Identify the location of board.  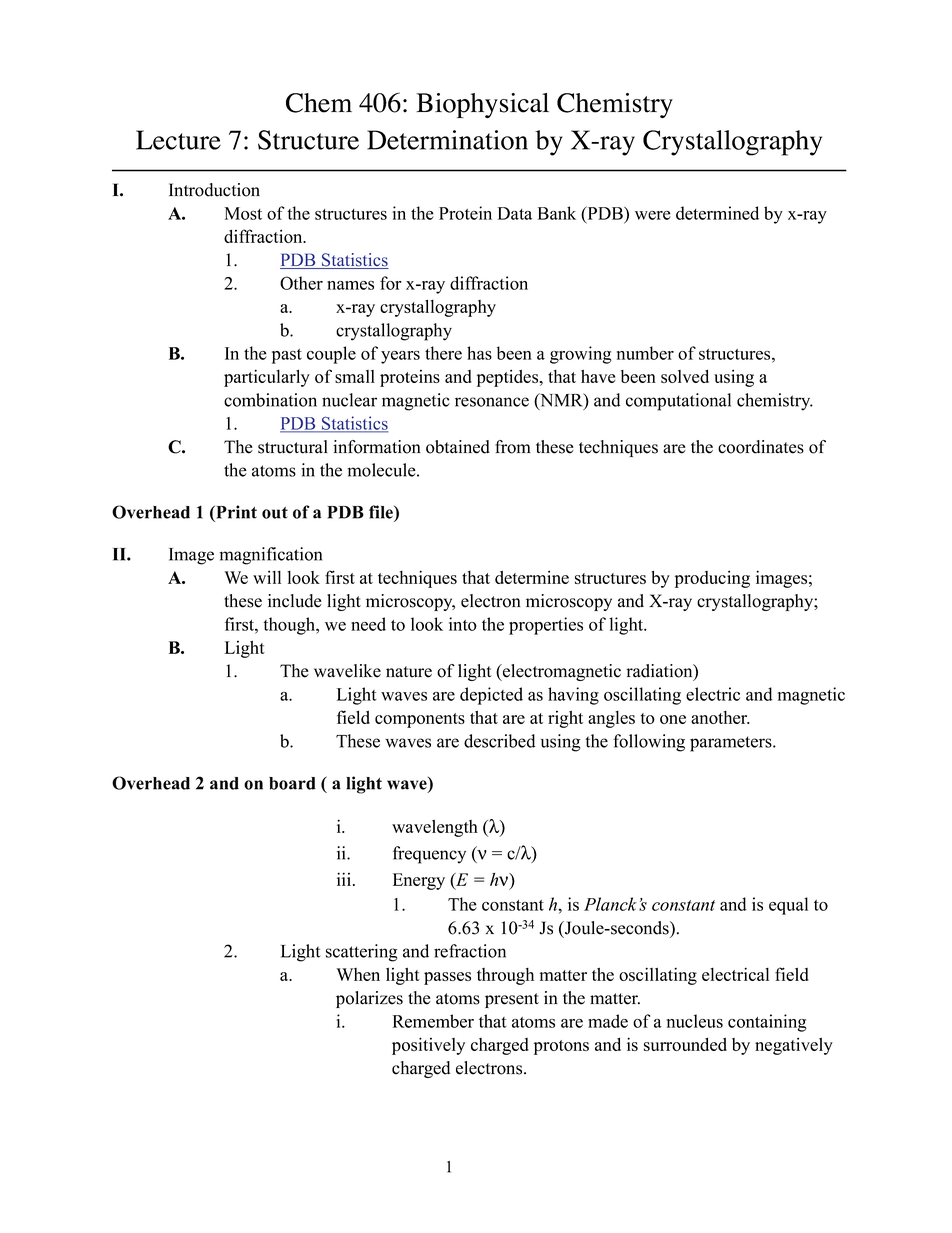
(292, 783).
